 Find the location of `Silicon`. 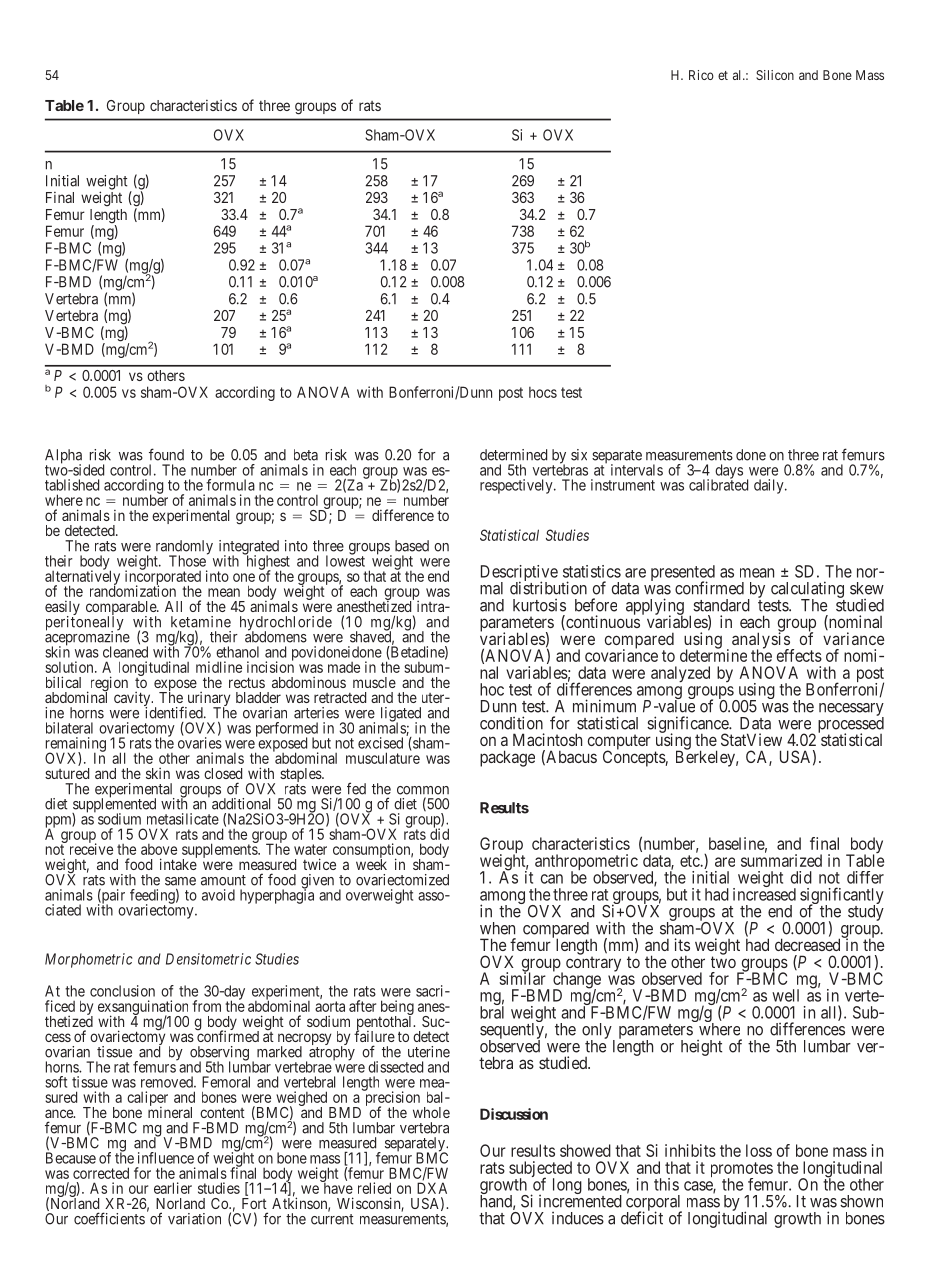

Silicon is located at coordinates (775, 75).
